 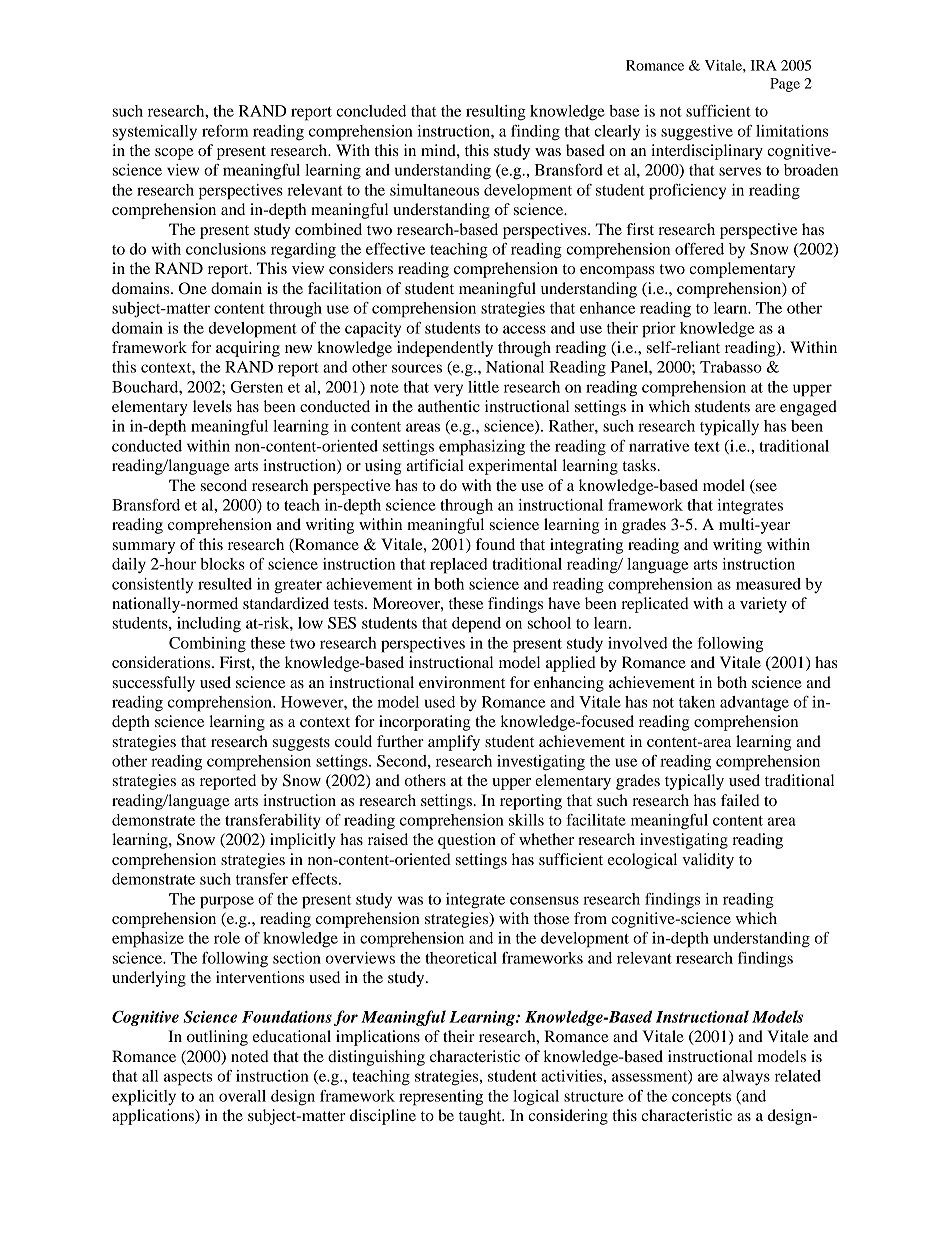 What do you see at coordinates (763, 605) in the screenshot?
I see `variety` at bounding box center [763, 605].
